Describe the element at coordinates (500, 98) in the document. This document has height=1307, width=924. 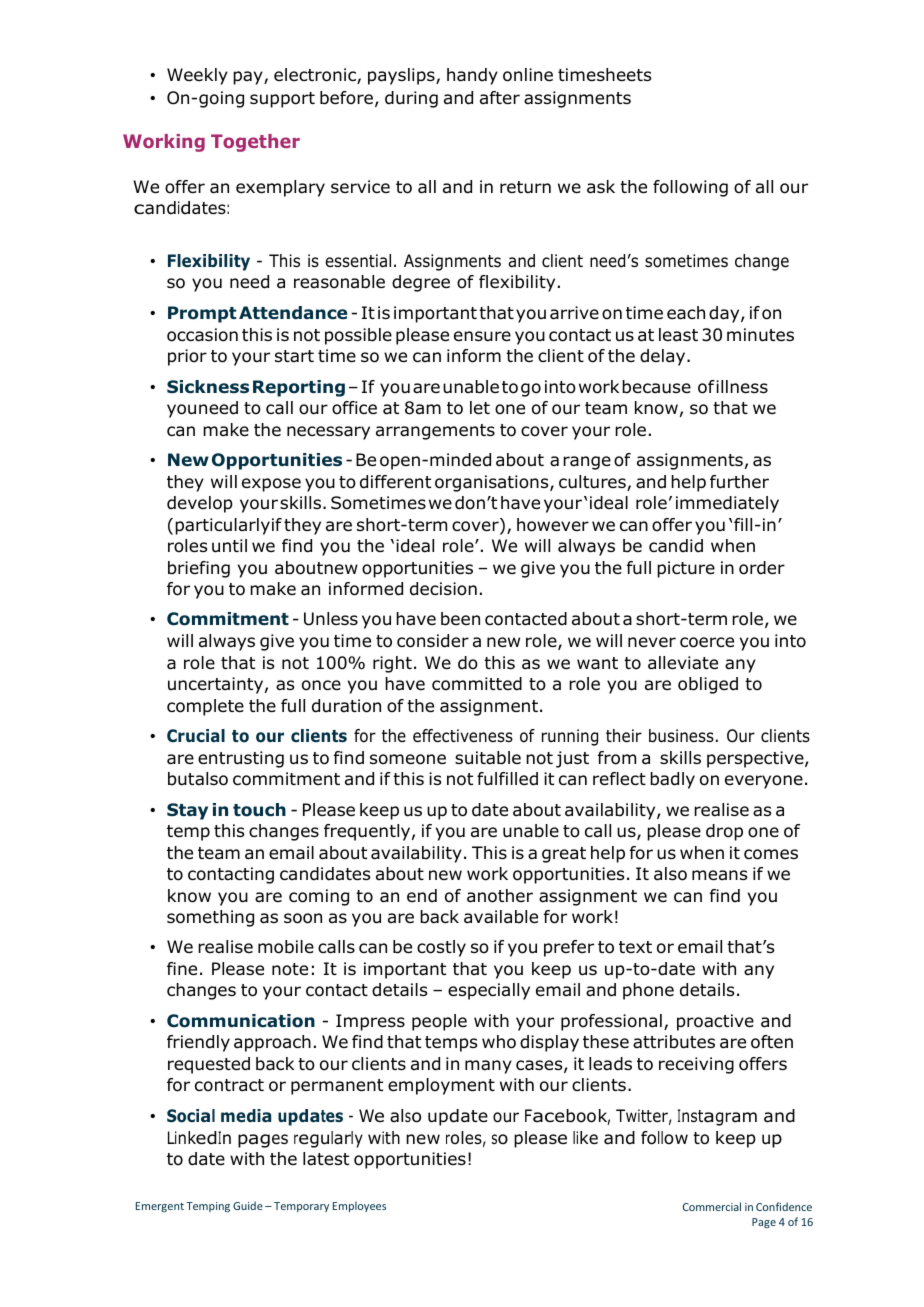
I see `after` at that location.
